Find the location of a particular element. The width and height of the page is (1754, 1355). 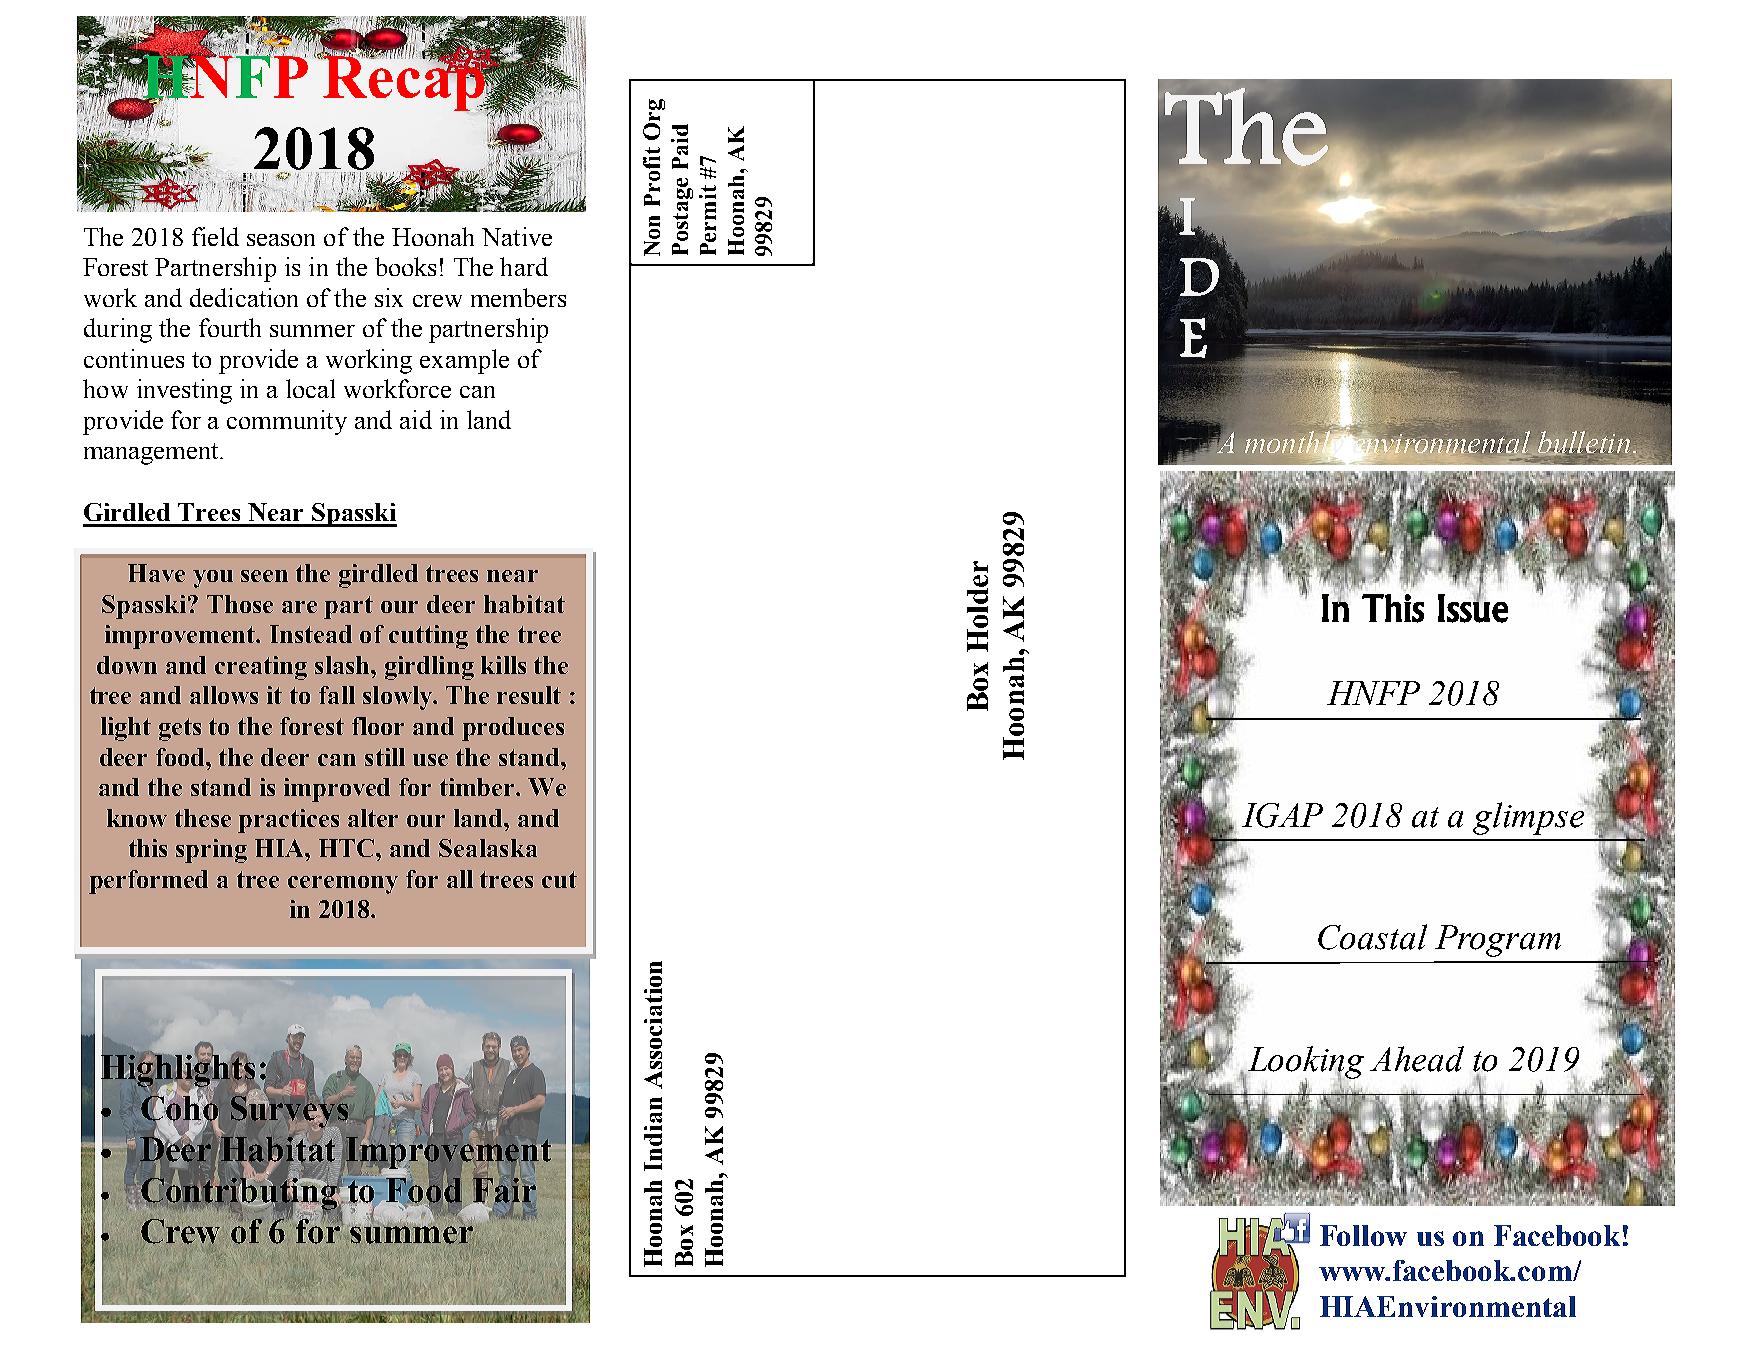

bulletin is located at coordinates (1586, 443).
